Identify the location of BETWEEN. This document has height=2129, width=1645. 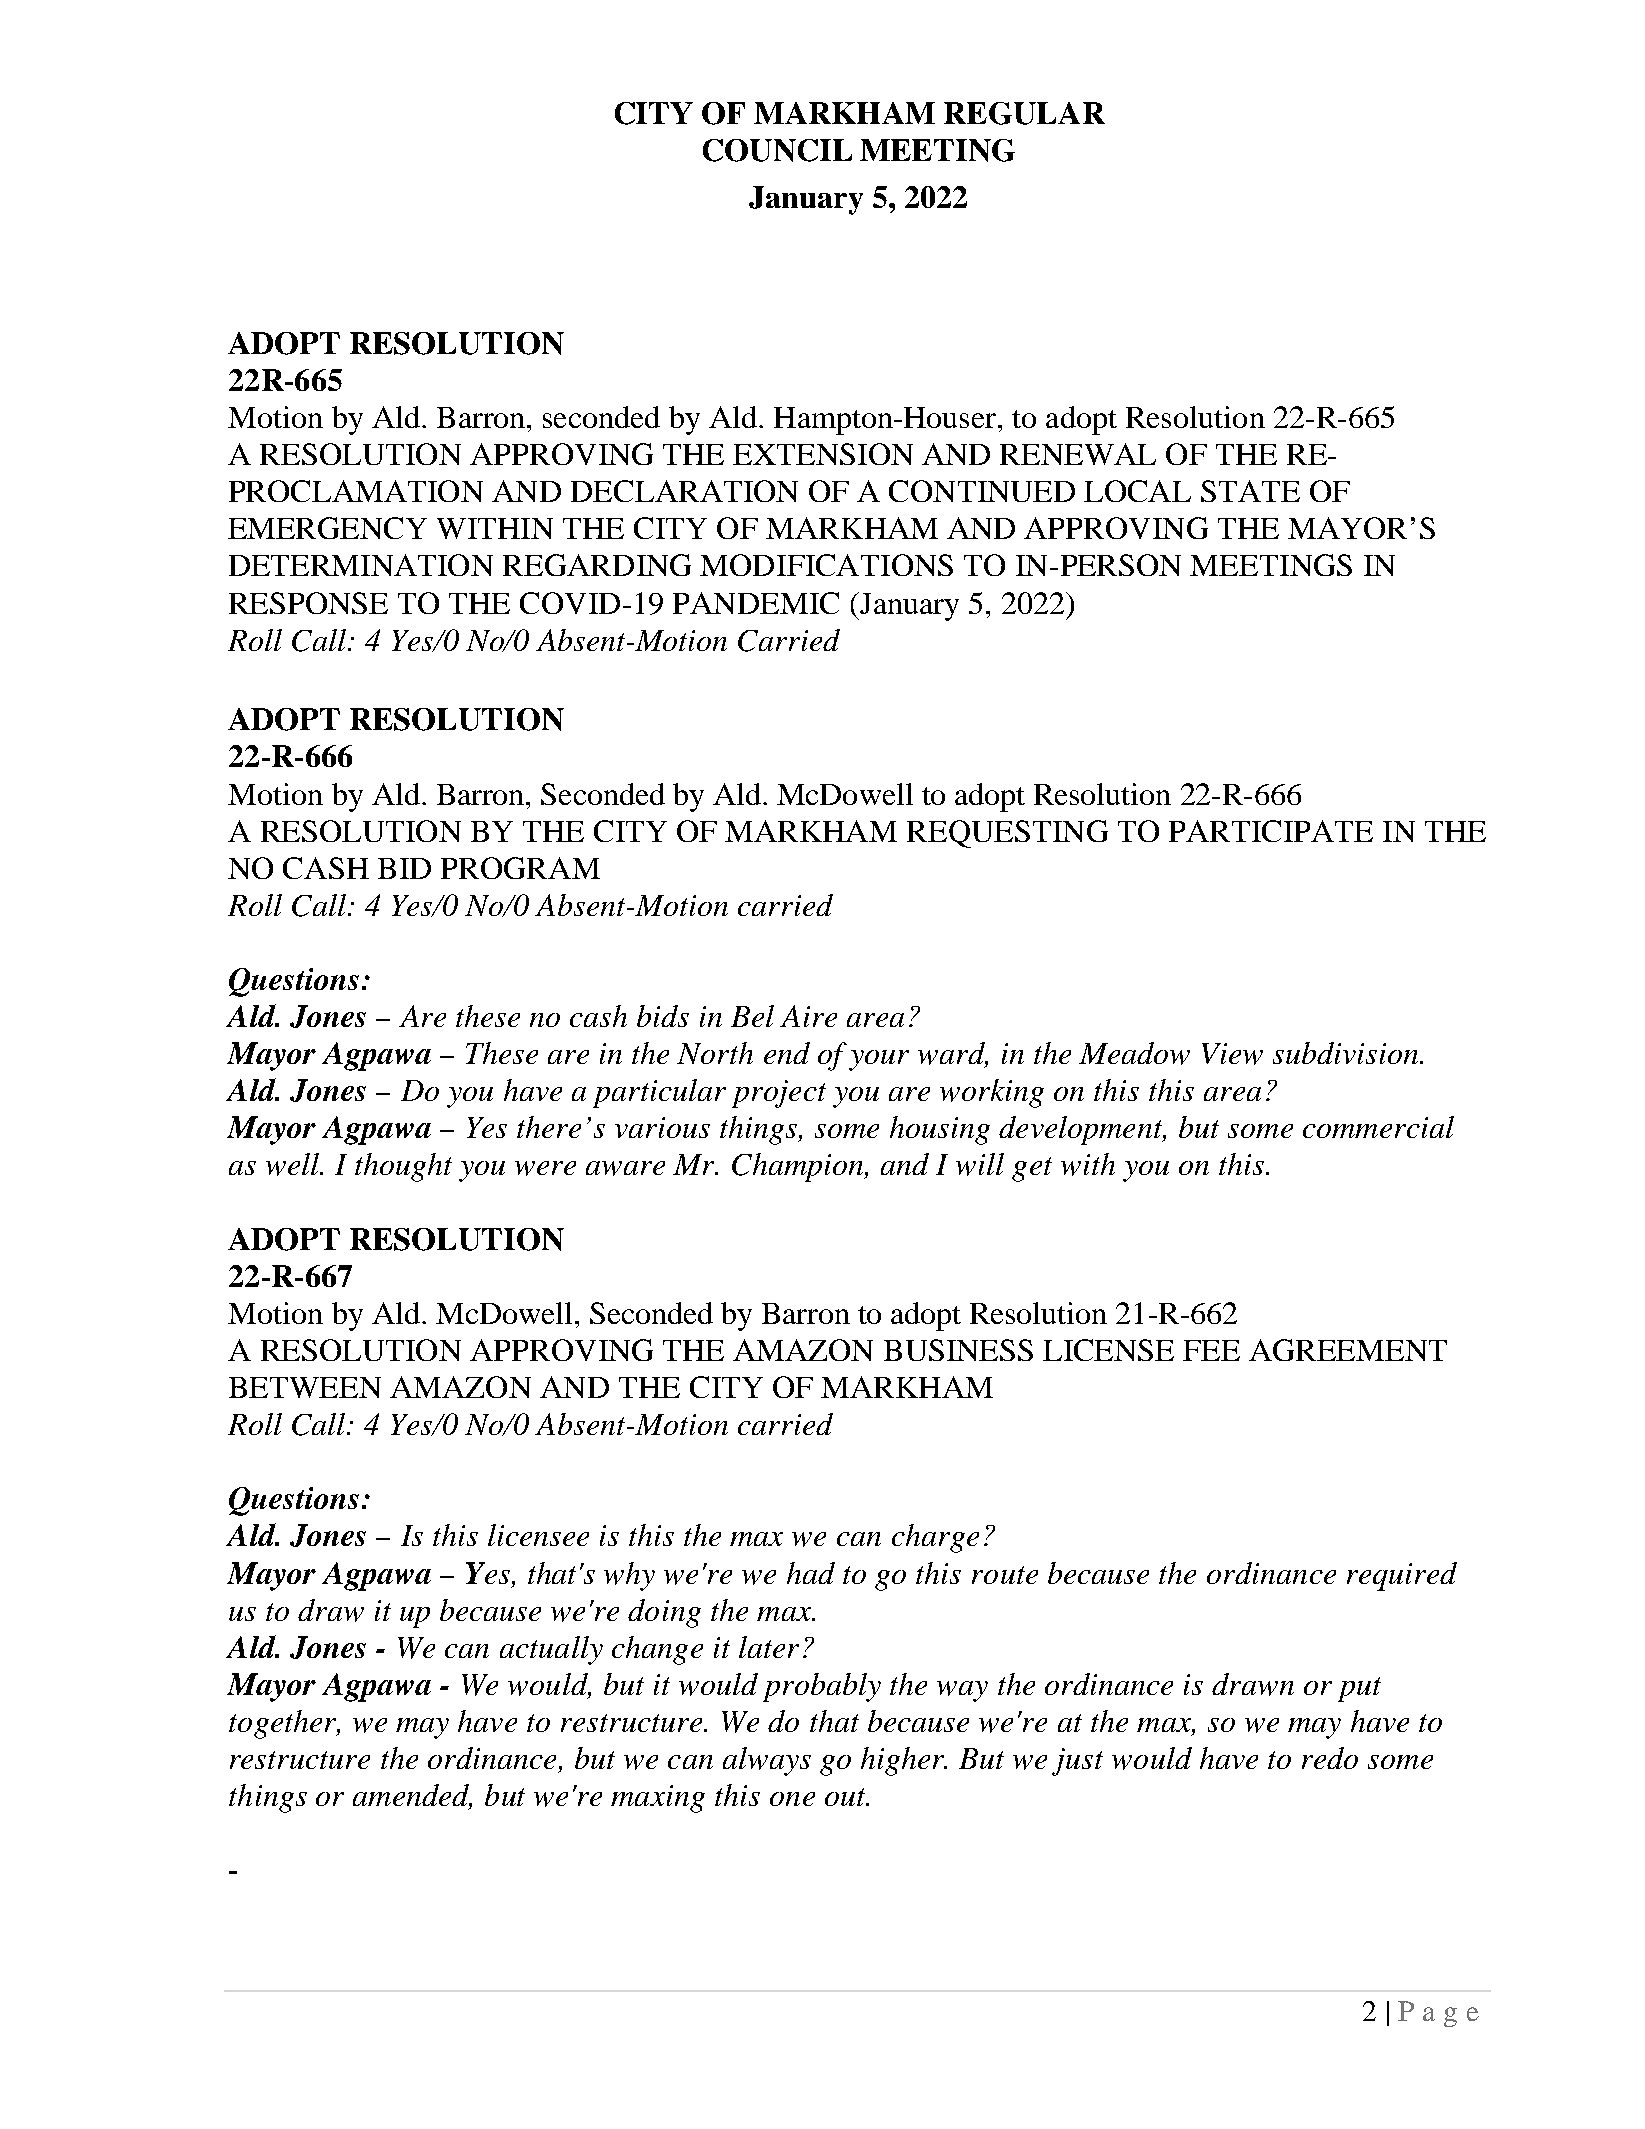
(305, 1387).
